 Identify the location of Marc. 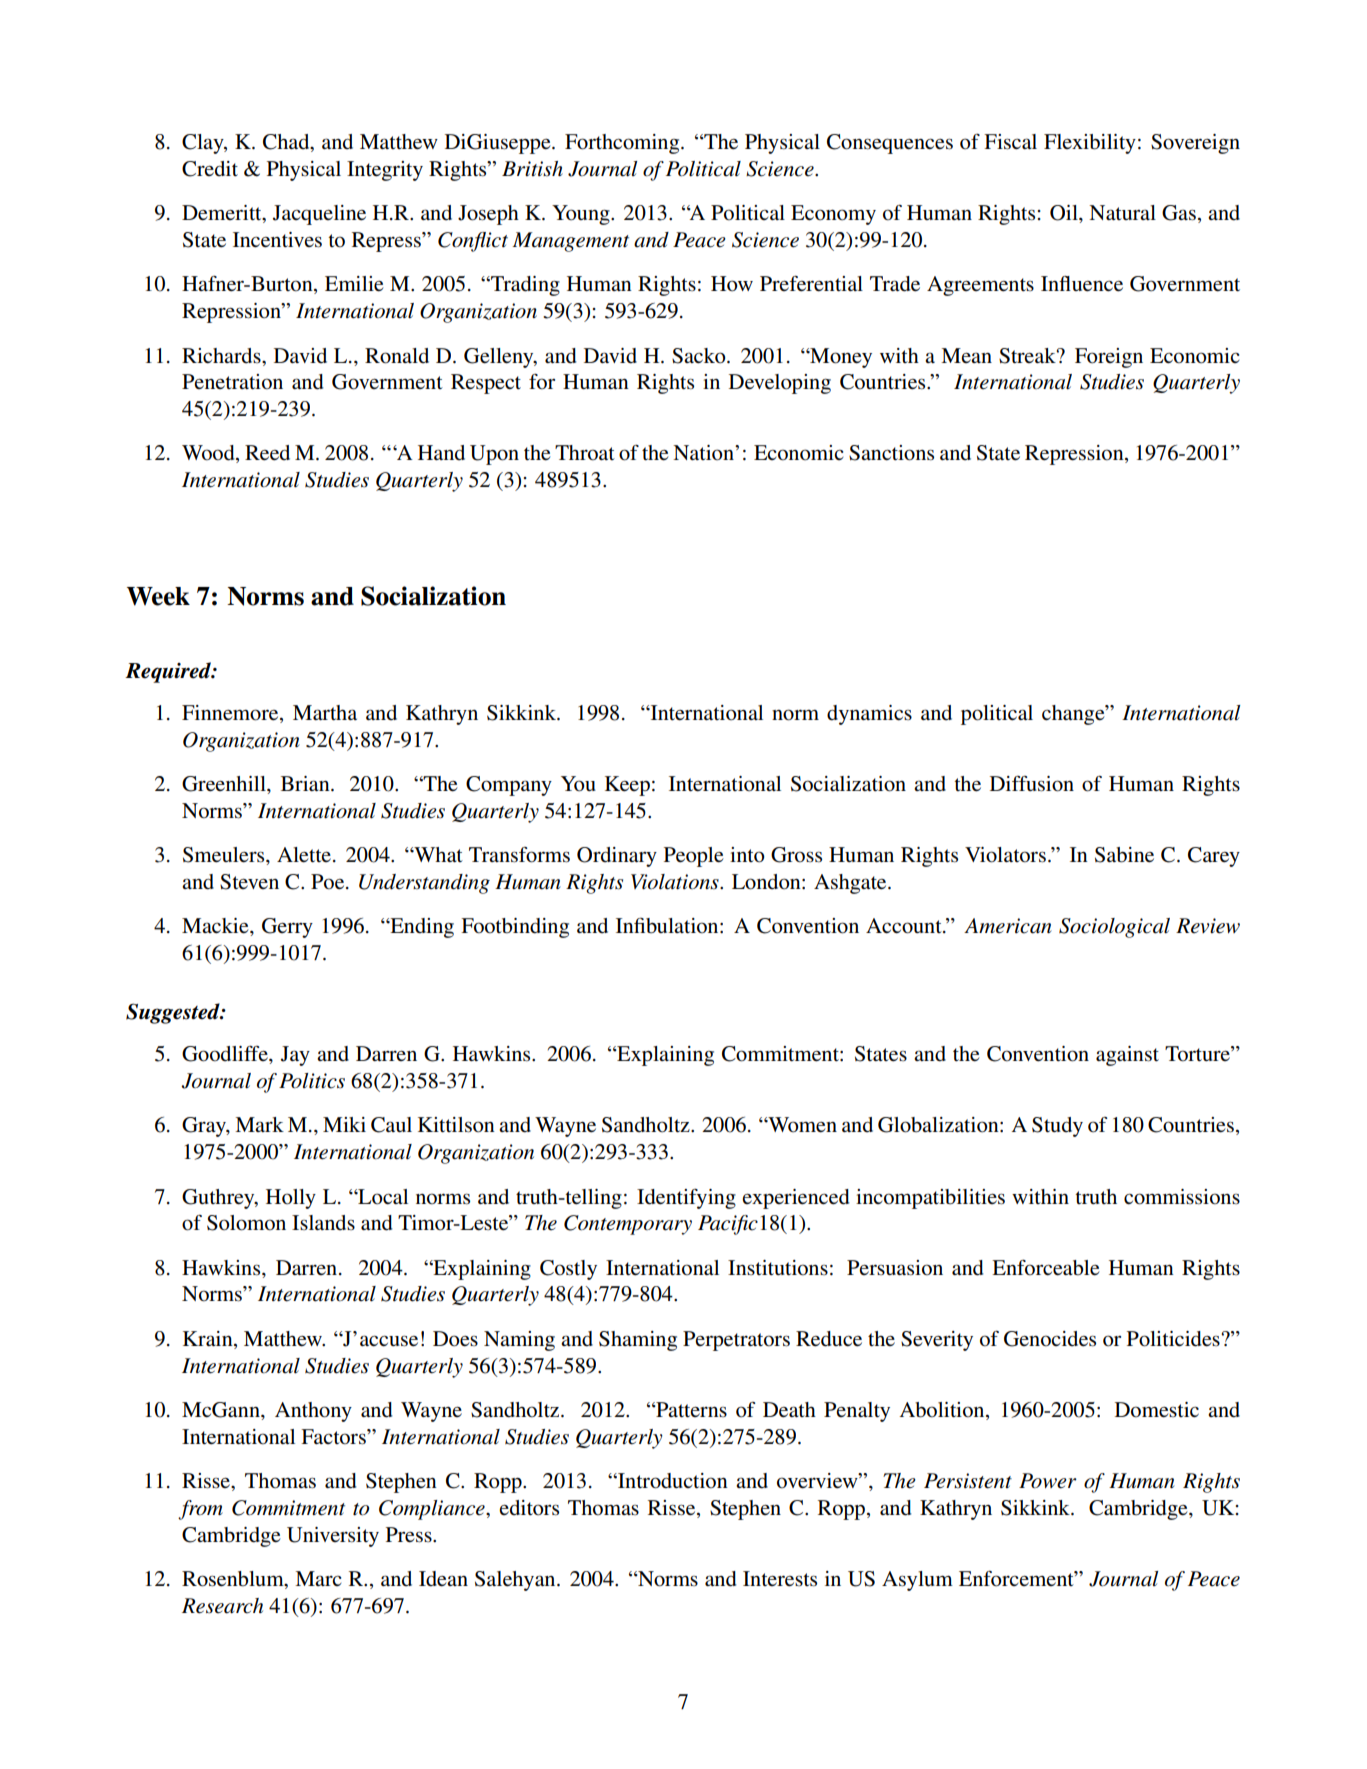
(318, 1578).
